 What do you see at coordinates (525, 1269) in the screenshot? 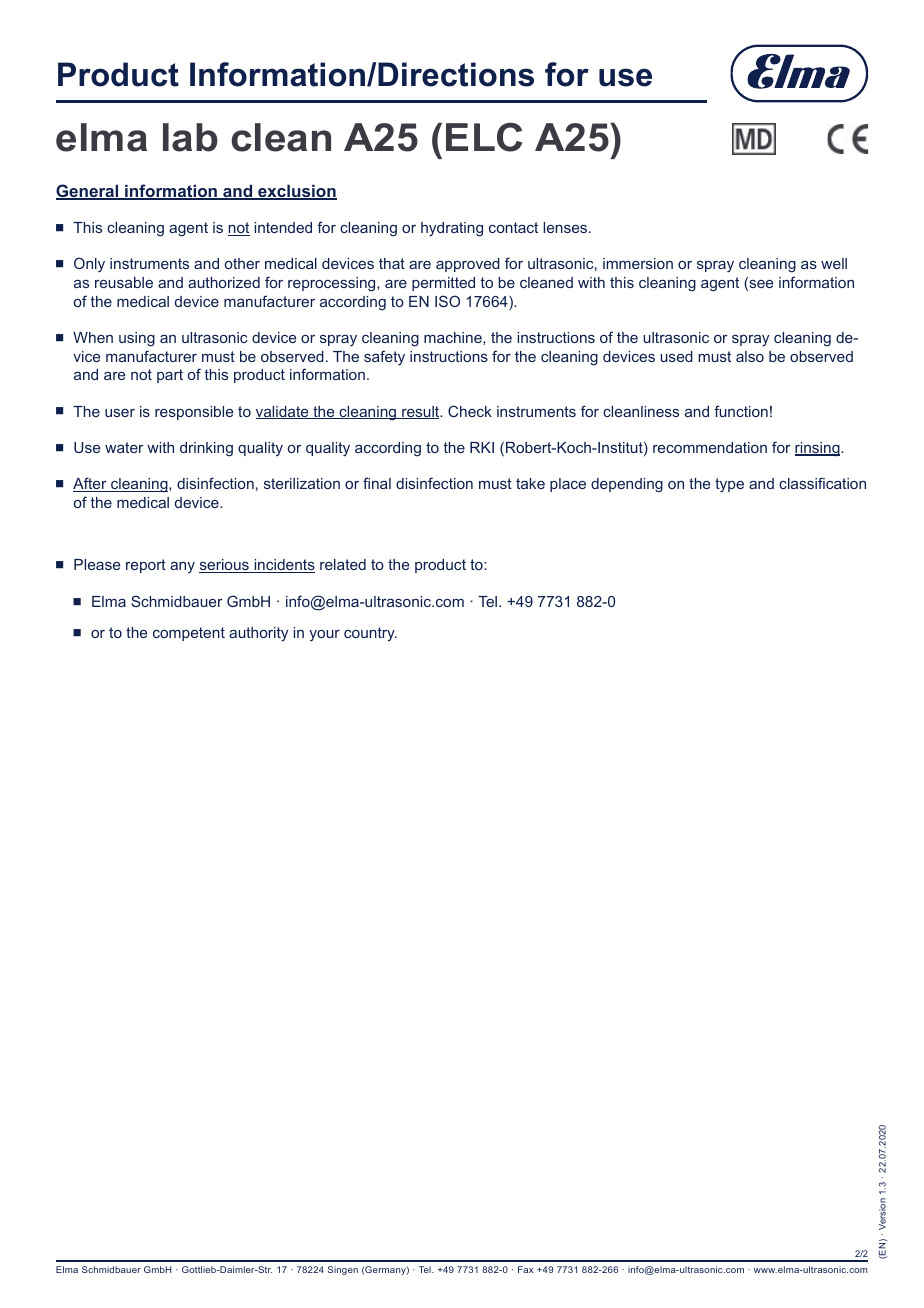
I see `Fax` at bounding box center [525, 1269].
